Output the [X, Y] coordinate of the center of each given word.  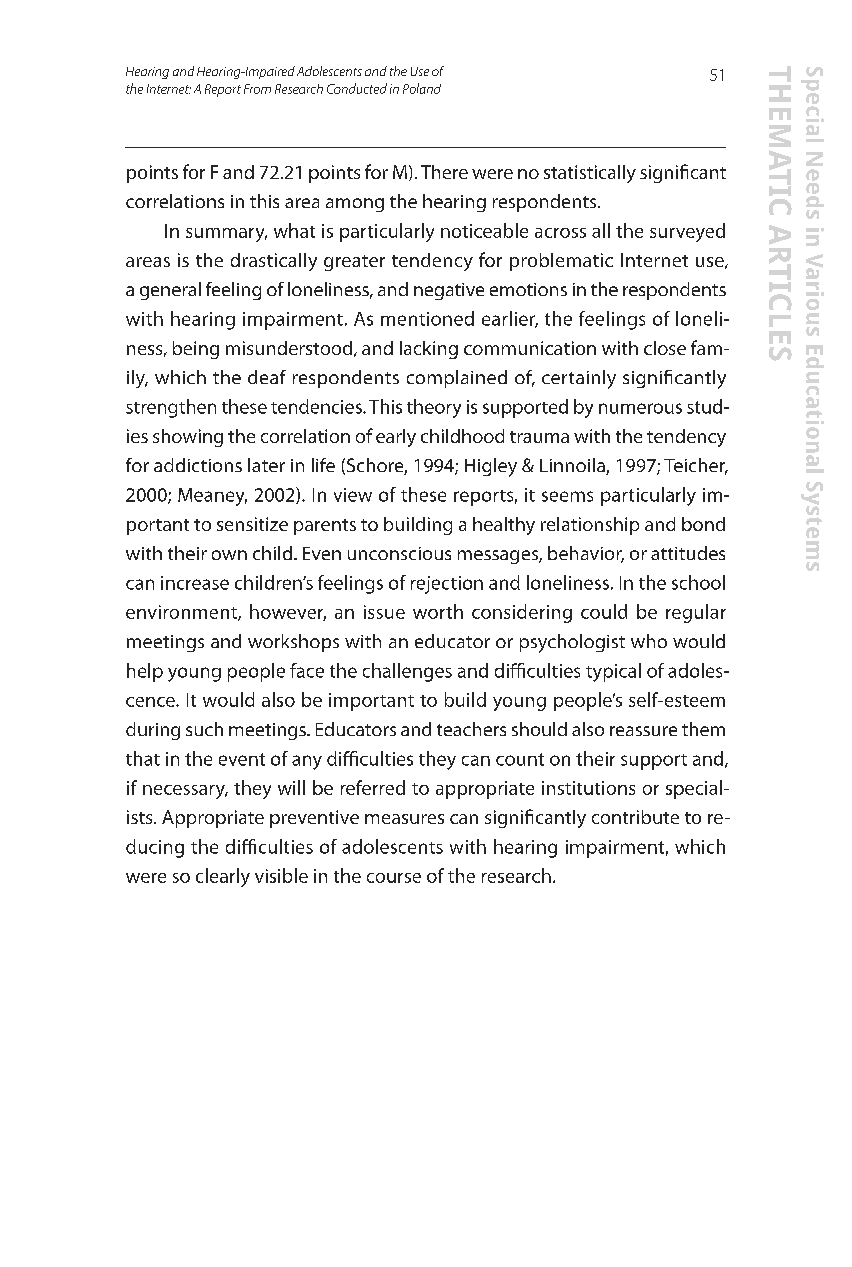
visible [281, 875]
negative [449, 291]
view [353, 495]
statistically [590, 174]
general [170, 291]
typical [613, 672]
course [394, 878]
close [665, 348]
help [145, 672]
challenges [407, 672]
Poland [422, 88]
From [257, 89]
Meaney [212, 497]
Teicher [695, 466]
